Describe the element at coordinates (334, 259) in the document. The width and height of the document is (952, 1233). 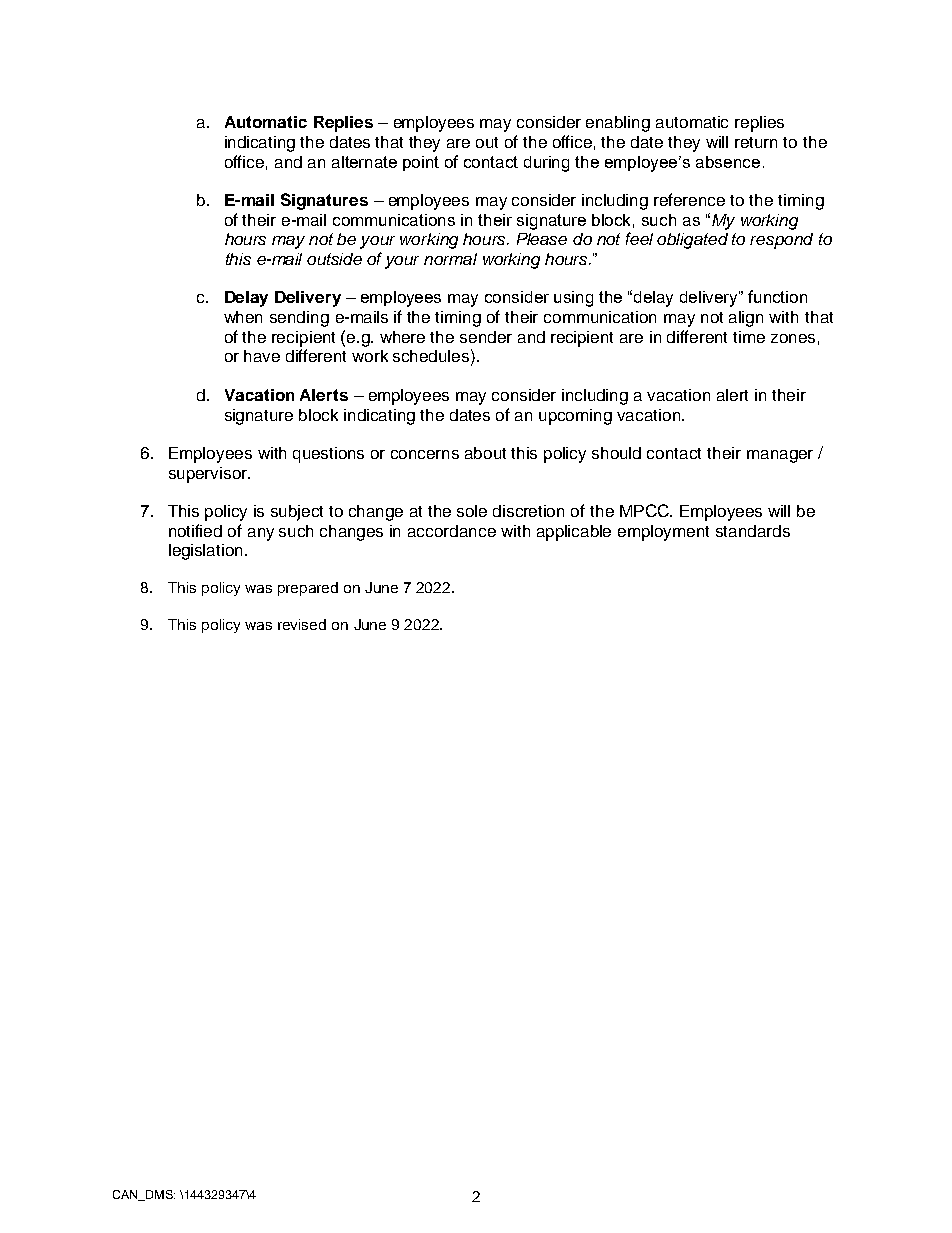
I see `outside` at that location.
